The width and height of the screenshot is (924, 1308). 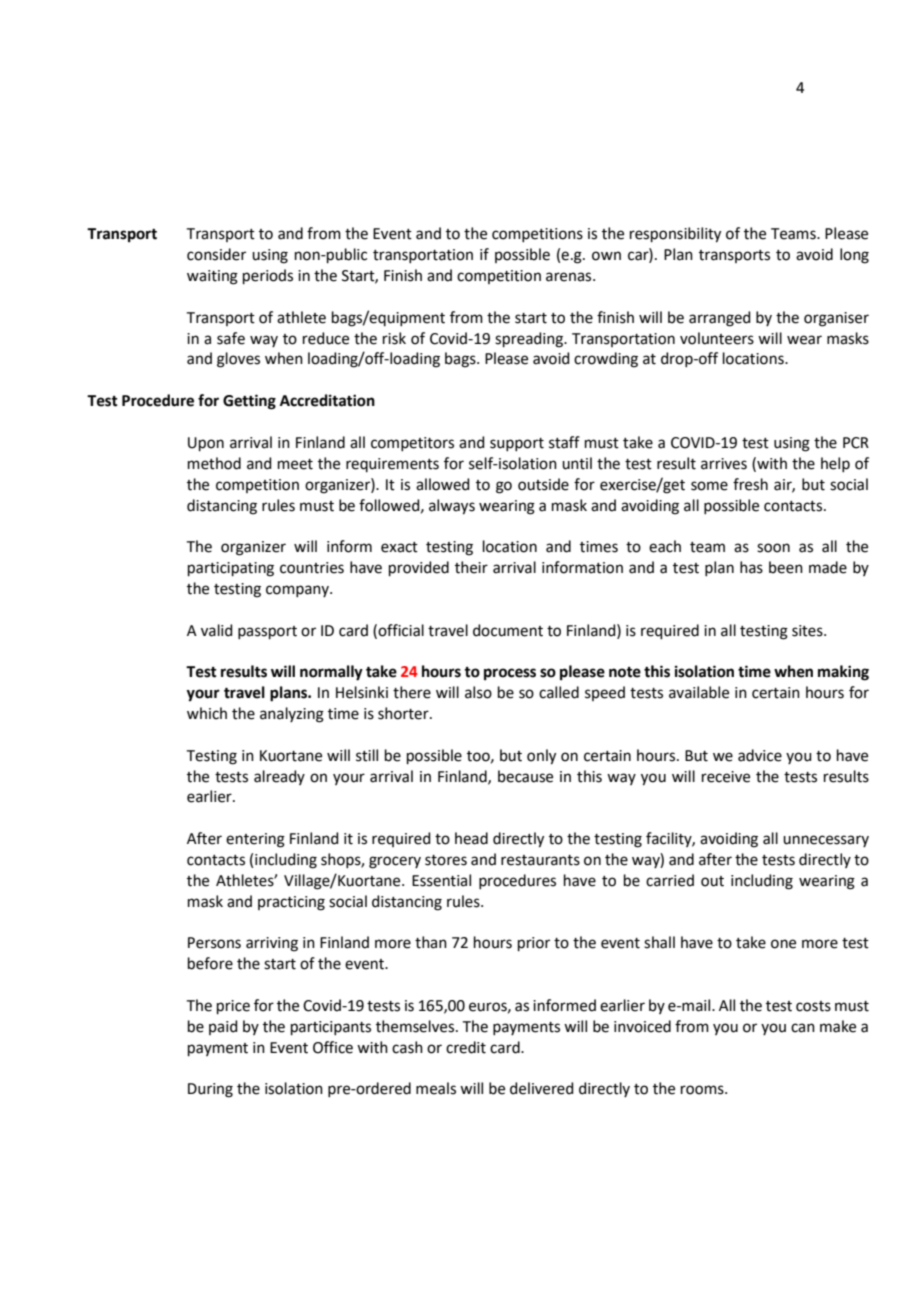 I want to click on long, so click(x=854, y=256).
